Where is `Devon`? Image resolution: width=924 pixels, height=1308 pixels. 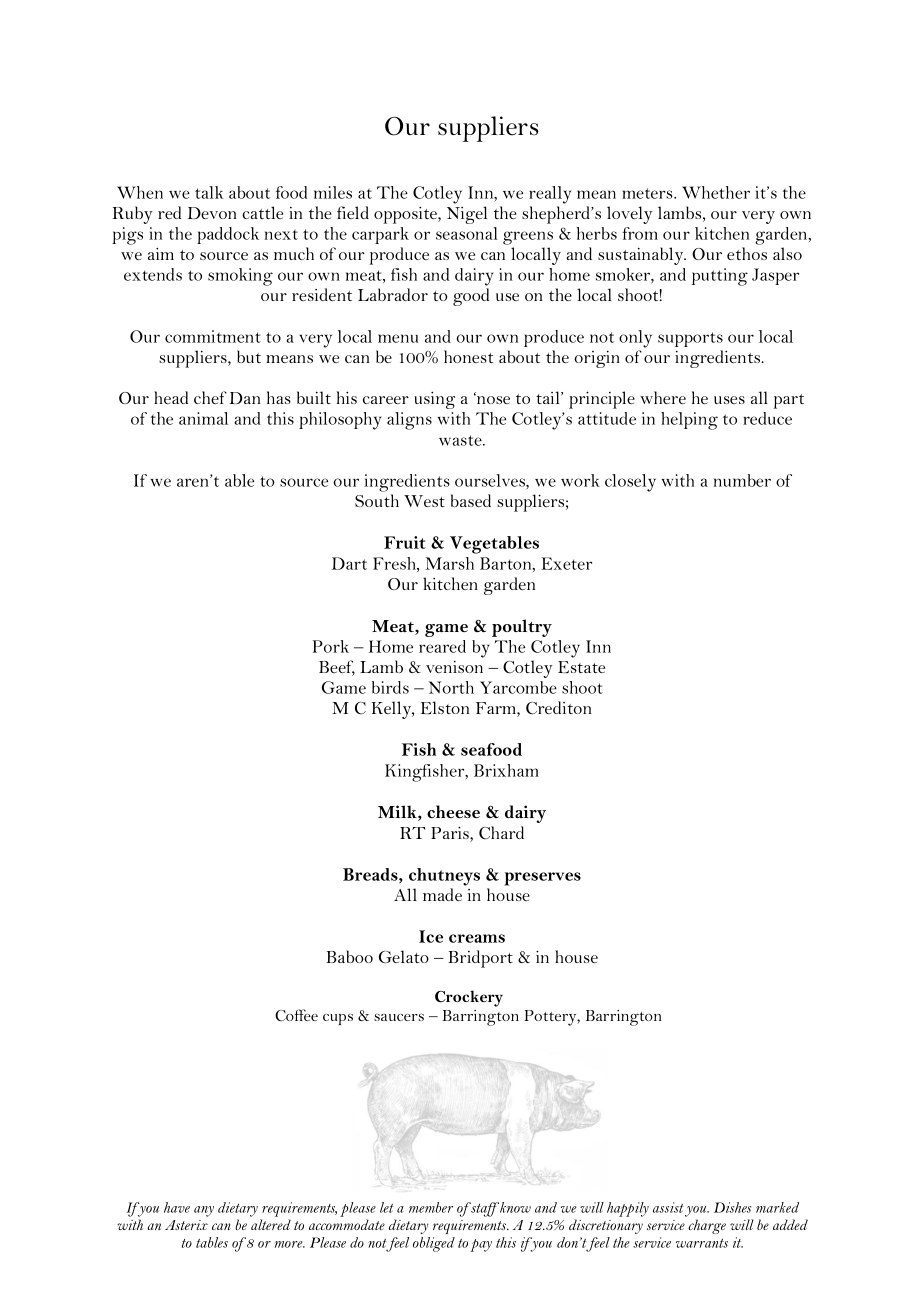 Devon is located at coordinates (212, 213).
